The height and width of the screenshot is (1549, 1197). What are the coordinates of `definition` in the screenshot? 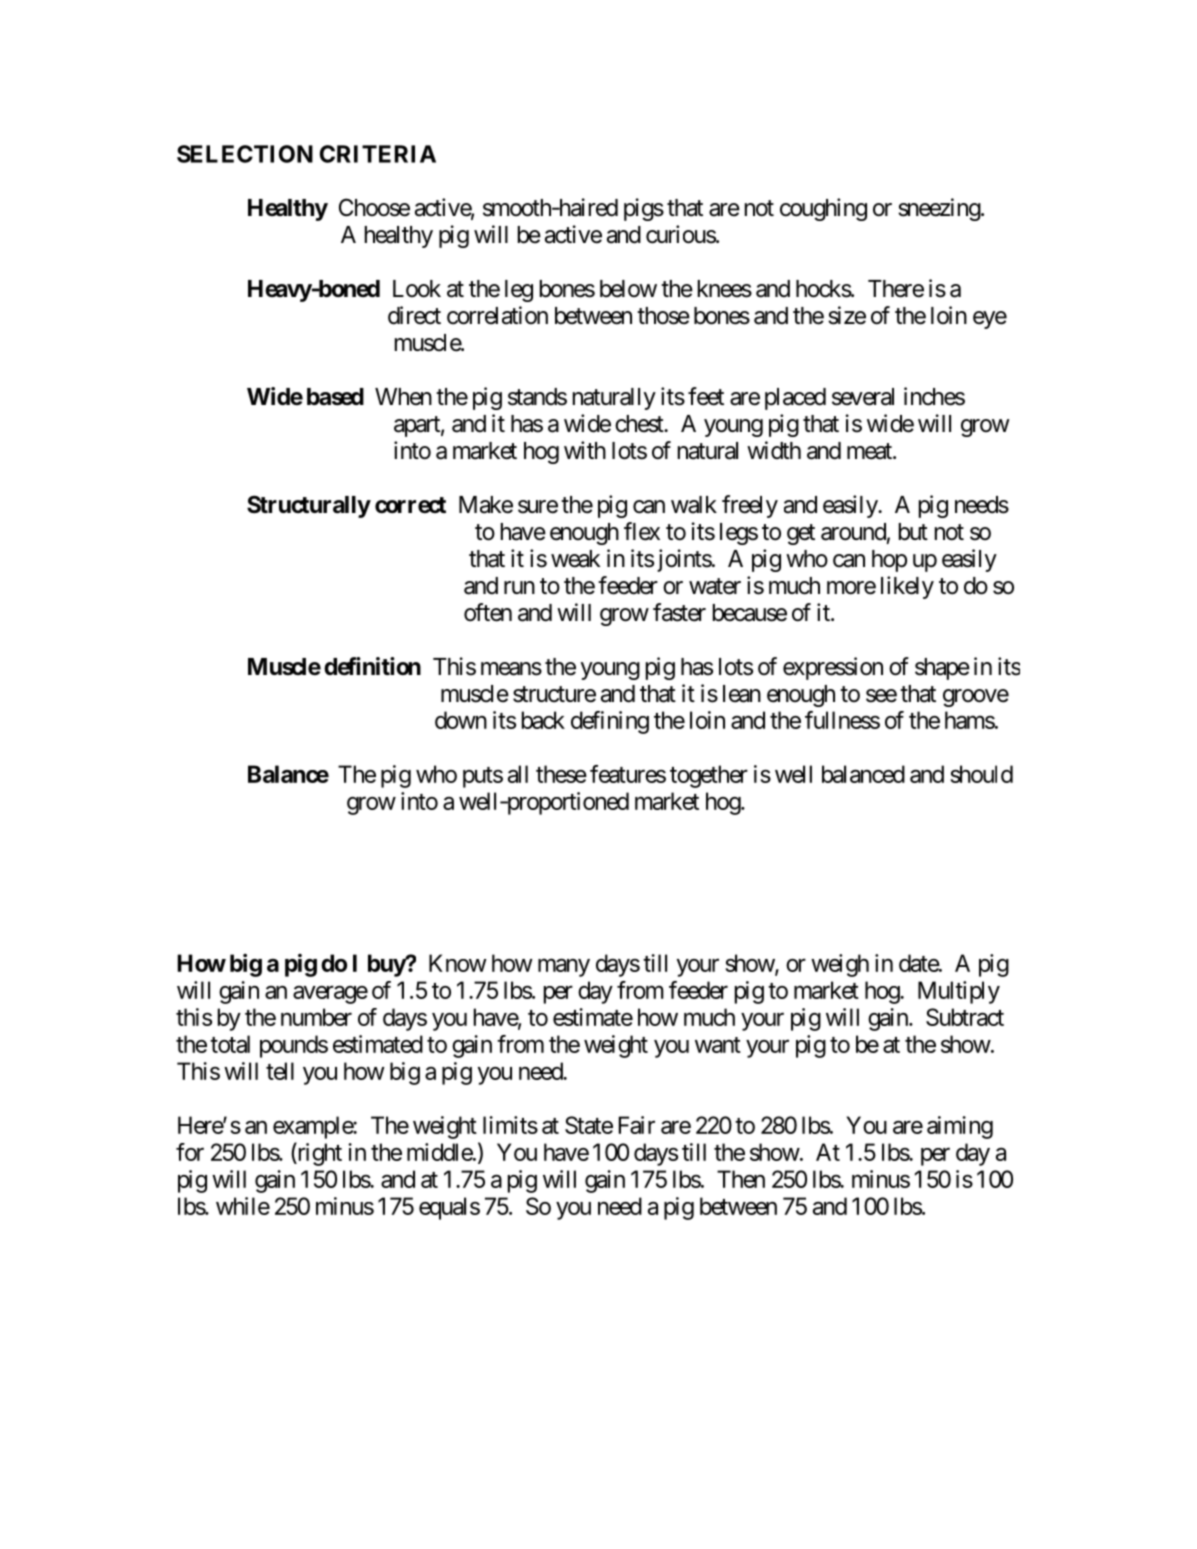 It's located at (372, 666).
